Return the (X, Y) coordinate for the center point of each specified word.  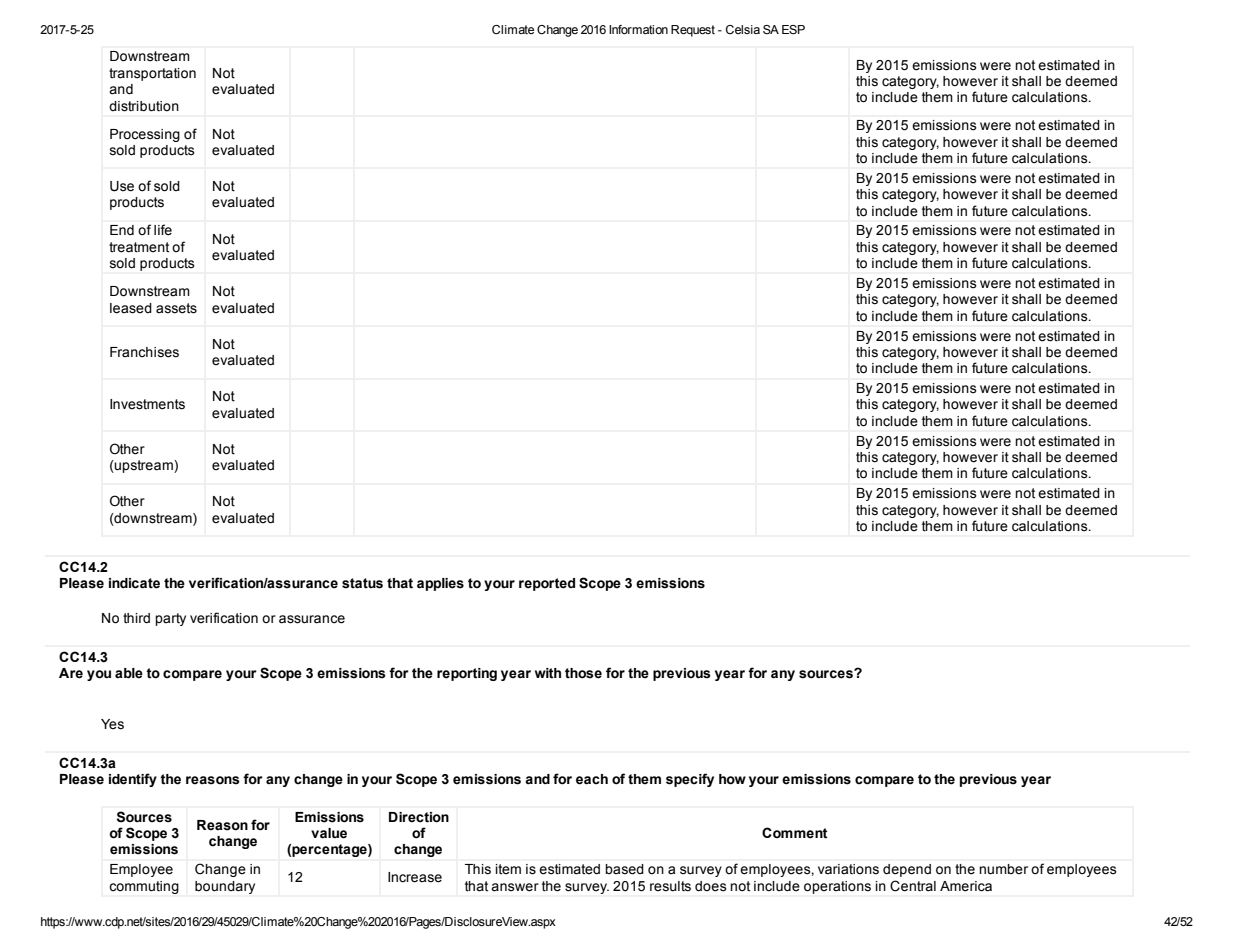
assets (176, 308)
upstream (144, 466)
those (583, 673)
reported (547, 584)
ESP (793, 29)
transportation (152, 74)
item (508, 869)
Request (693, 31)
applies (440, 584)
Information (638, 29)
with (548, 673)
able (129, 673)
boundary (225, 887)
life (163, 230)
